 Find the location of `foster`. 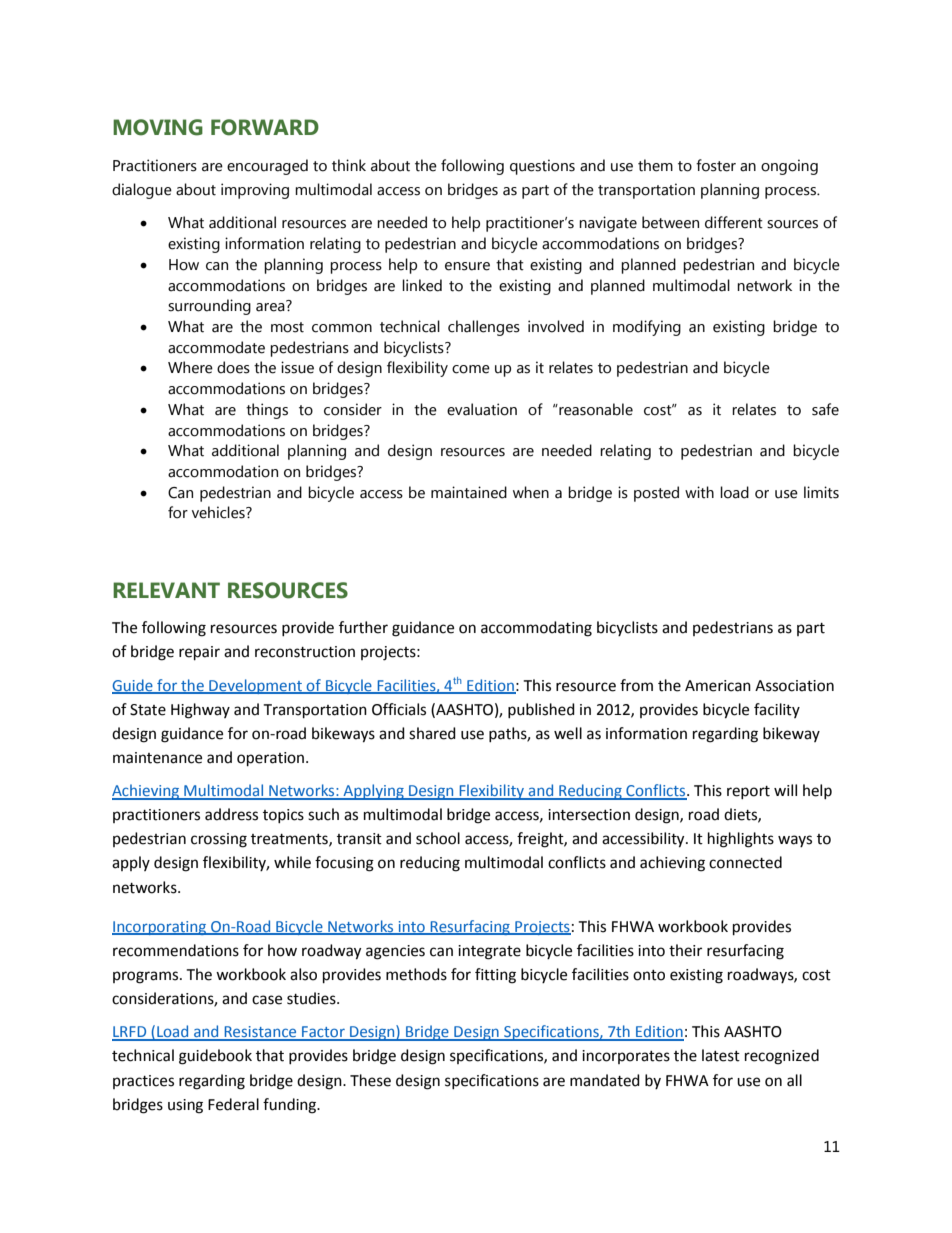

foster is located at coordinates (716, 165).
